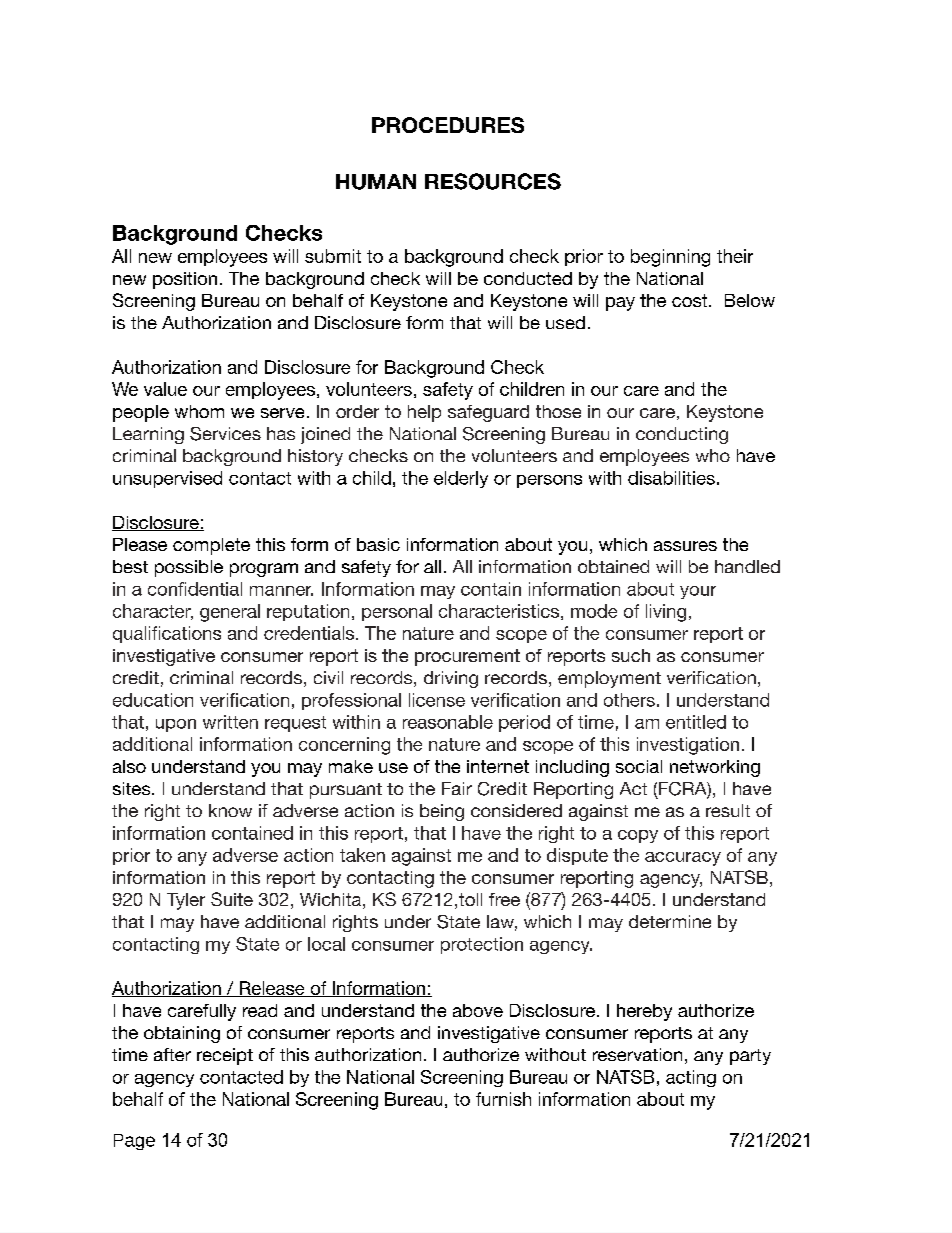  What do you see at coordinates (448, 125) in the screenshot?
I see `PROCEDURES` at bounding box center [448, 125].
